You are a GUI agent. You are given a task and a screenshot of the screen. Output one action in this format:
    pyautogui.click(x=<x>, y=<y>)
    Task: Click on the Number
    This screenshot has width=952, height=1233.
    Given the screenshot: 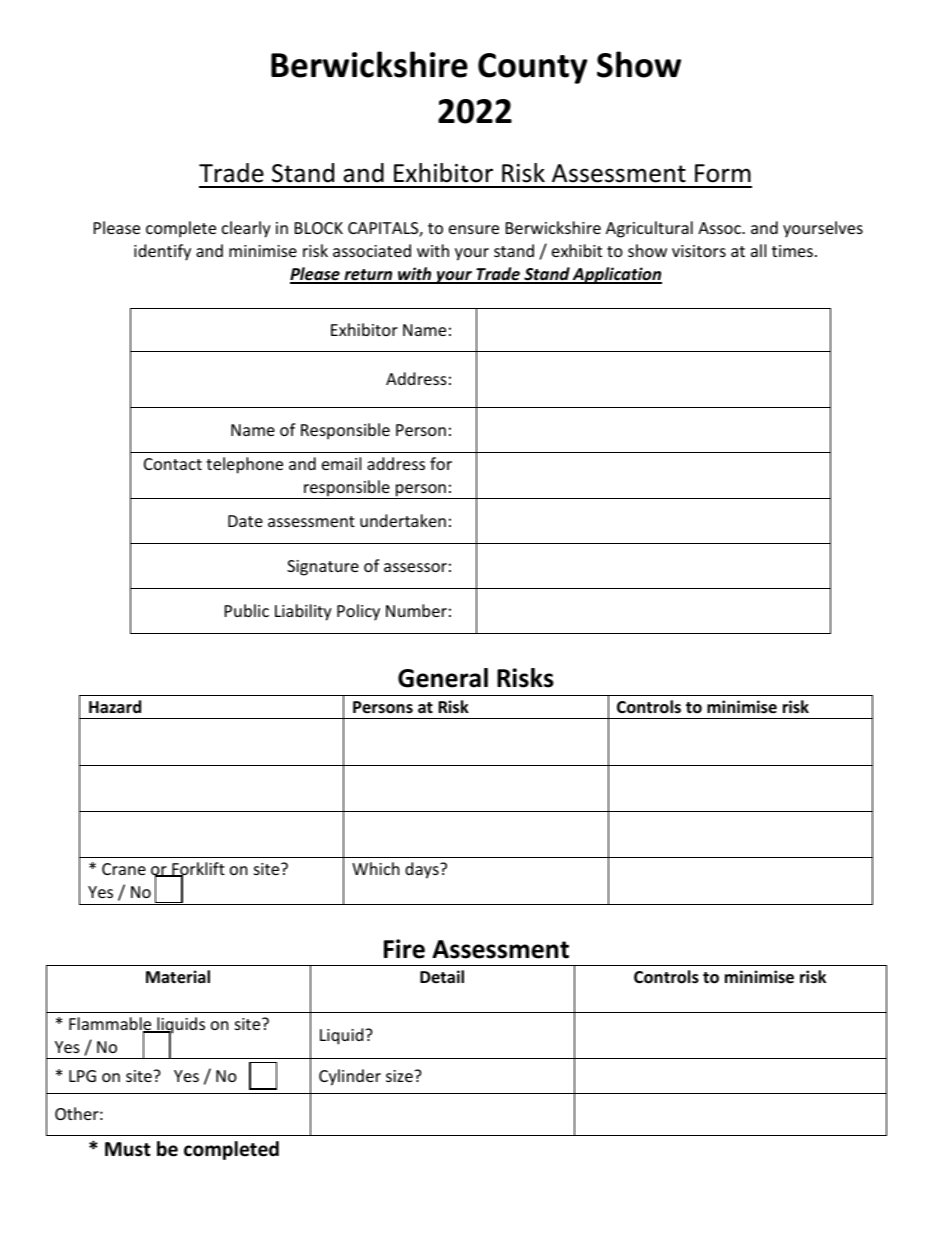 What is the action you would take?
    pyautogui.click(x=416, y=610)
